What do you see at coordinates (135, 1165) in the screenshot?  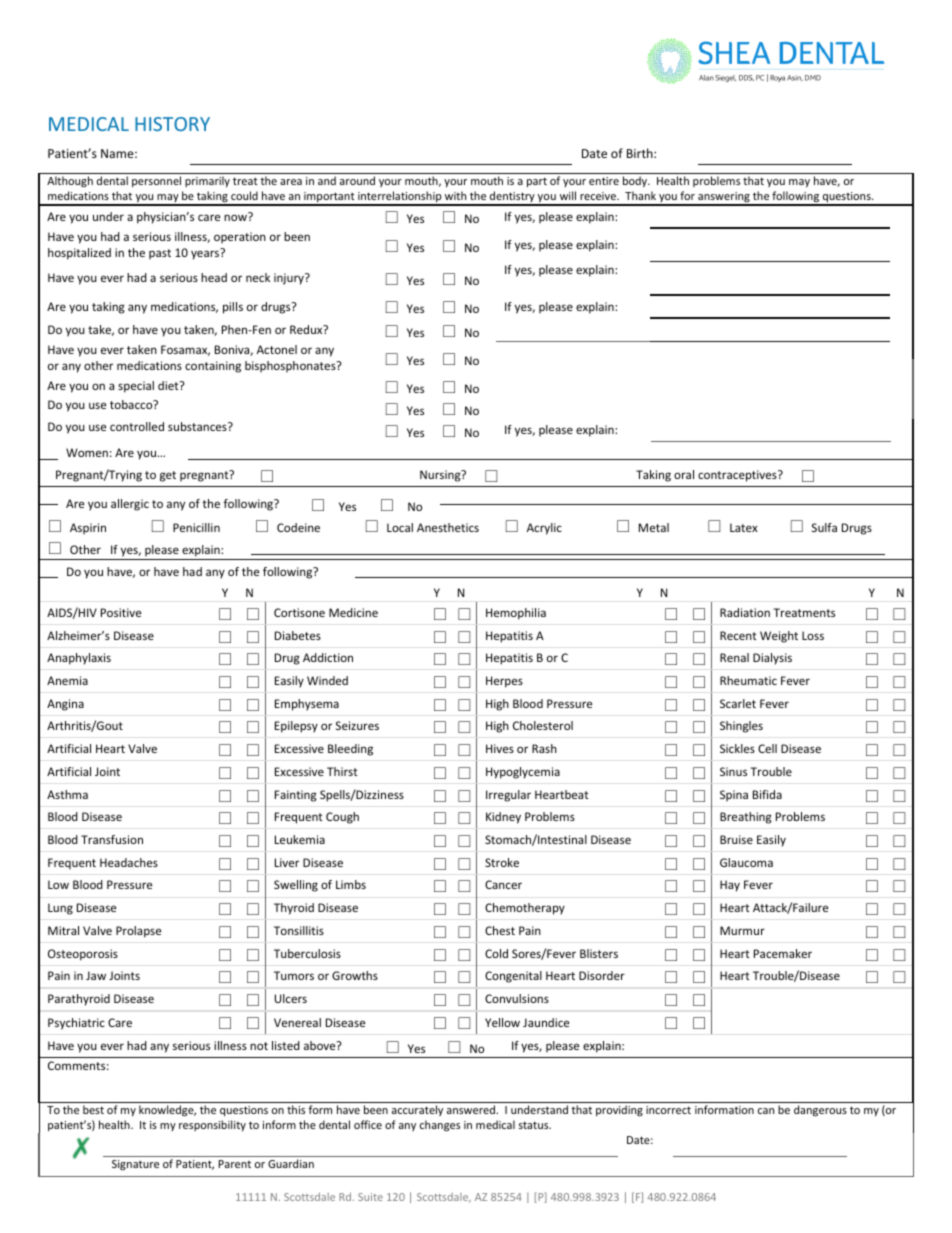 I see `Signature` at bounding box center [135, 1165].
